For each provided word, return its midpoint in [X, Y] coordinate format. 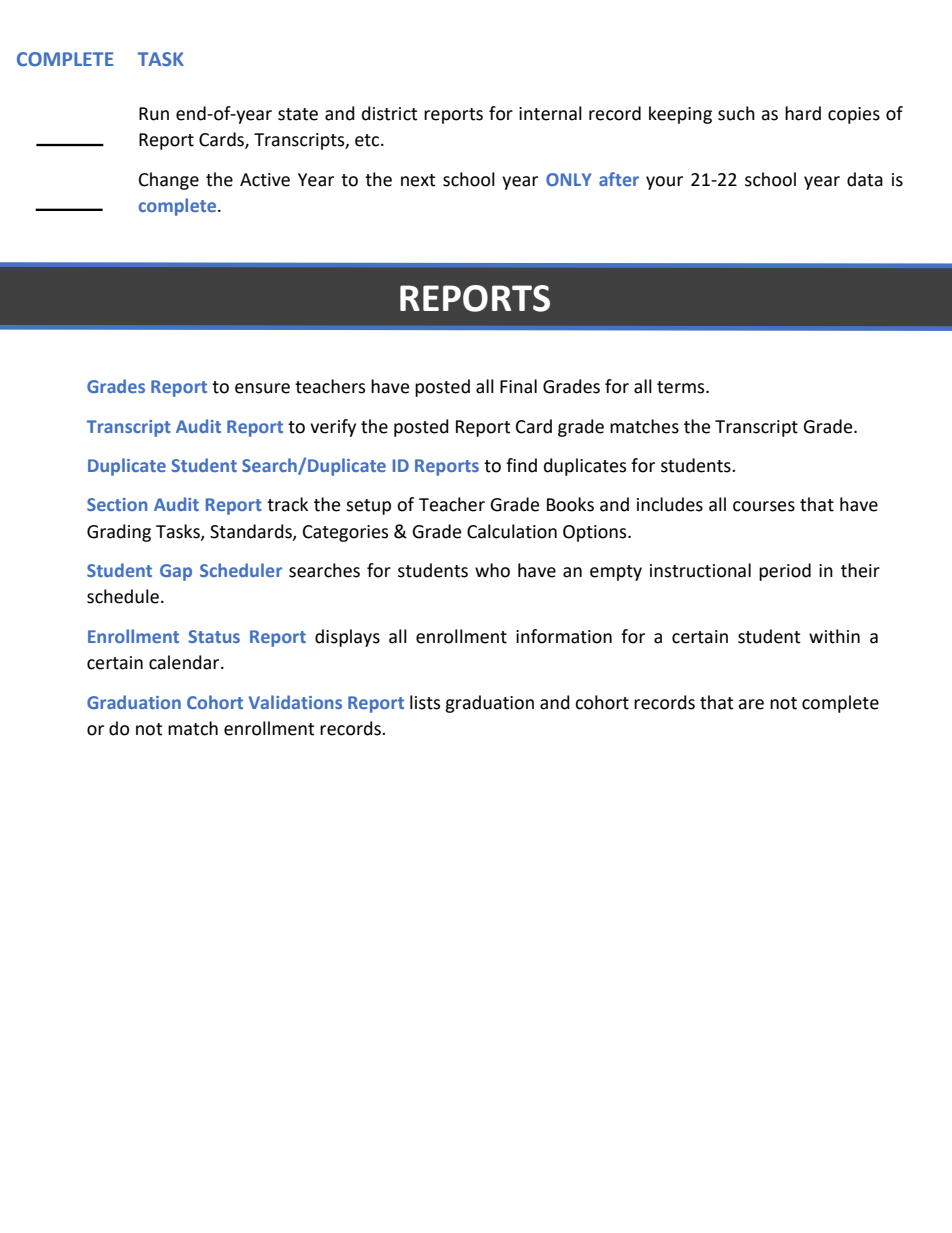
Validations [295, 702]
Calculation [512, 531]
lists [425, 702]
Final [518, 386]
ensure [262, 388]
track [287, 504]
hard [803, 113]
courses [764, 506]
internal [550, 113]
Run [154, 114]
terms [682, 387]
